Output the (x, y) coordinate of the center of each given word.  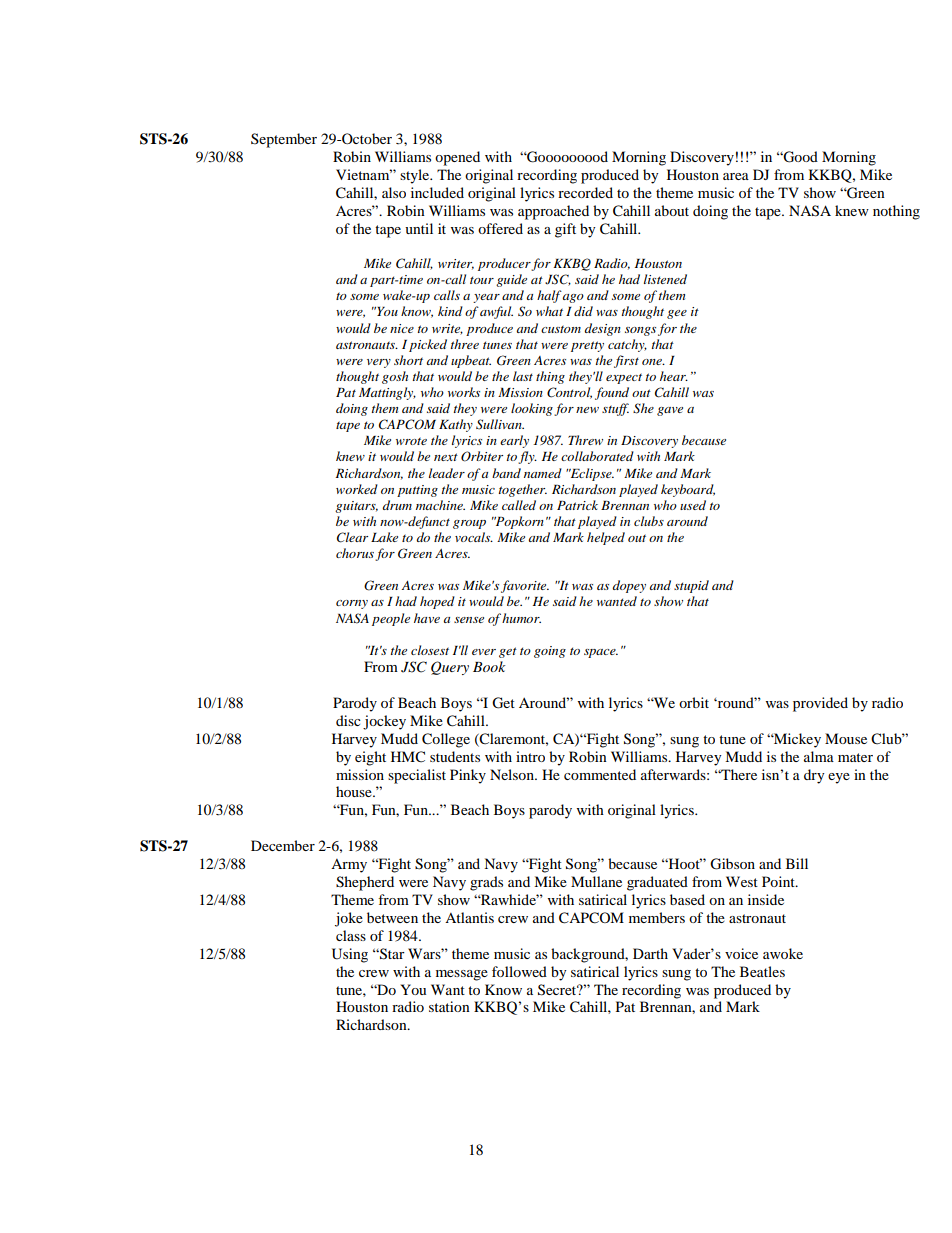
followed (519, 971)
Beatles (762, 971)
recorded (585, 192)
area (736, 176)
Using (350, 955)
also (394, 192)
